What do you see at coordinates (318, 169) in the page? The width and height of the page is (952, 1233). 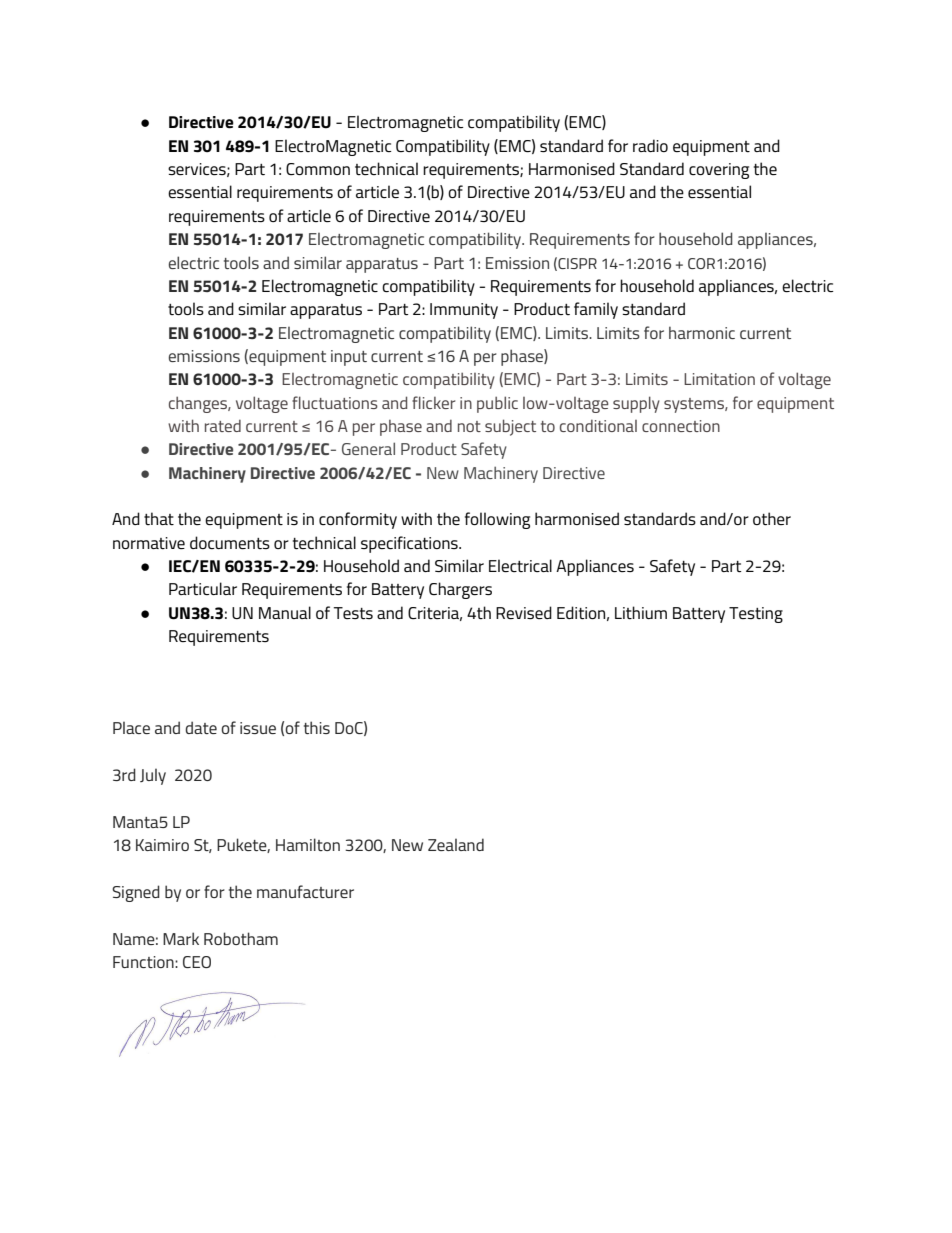 I see `Common` at bounding box center [318, 169].
